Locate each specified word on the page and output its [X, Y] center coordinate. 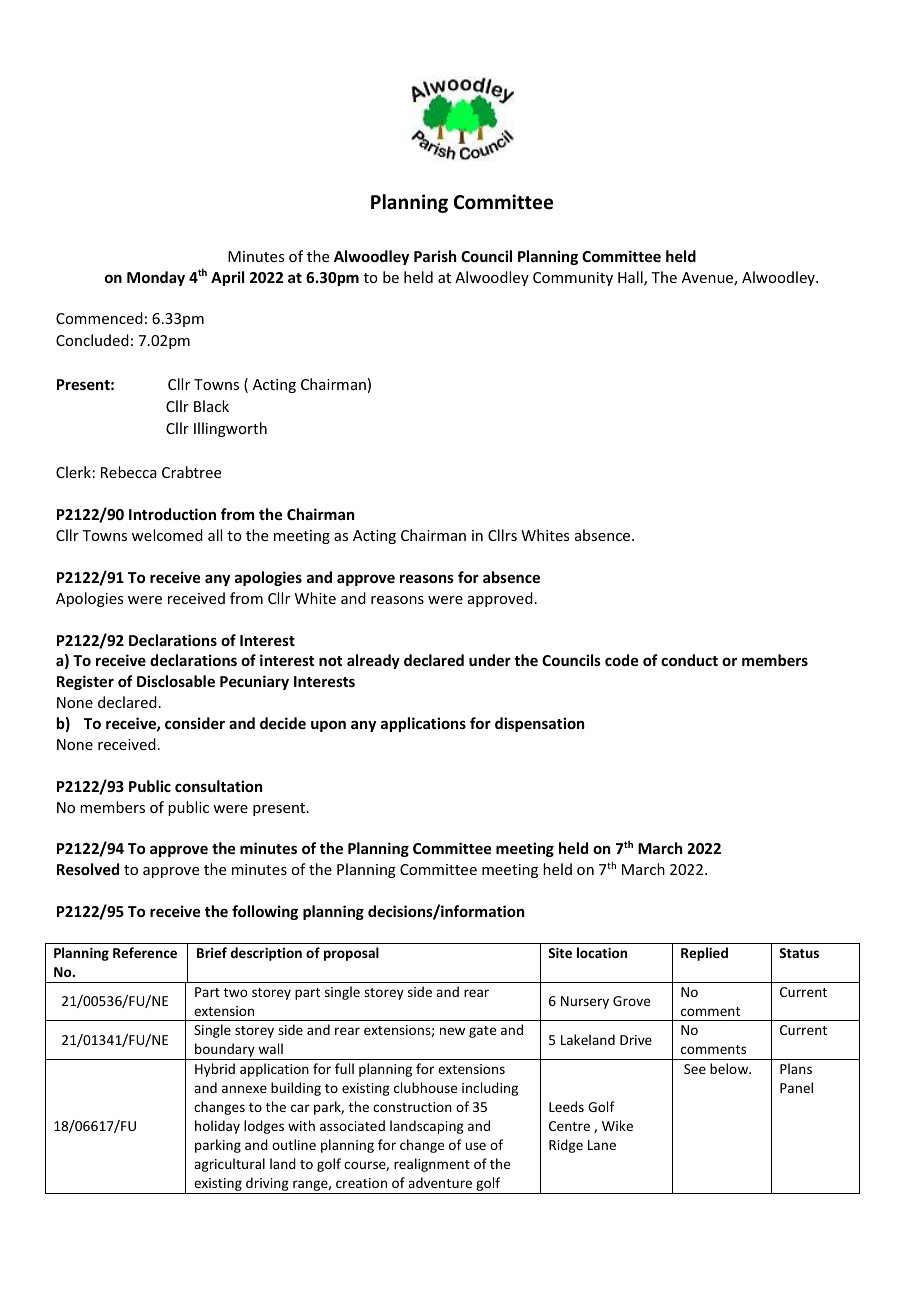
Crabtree [191, 472]
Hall [631, 278]
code [621, 660]
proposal [351, 954]
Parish [435, 256]
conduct [689, 660]
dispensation [539, 724]
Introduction [172, 514]
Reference [145, 952]
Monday [156, 278]
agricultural [229, 1165]
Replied [704, 954]
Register [85, 682]
